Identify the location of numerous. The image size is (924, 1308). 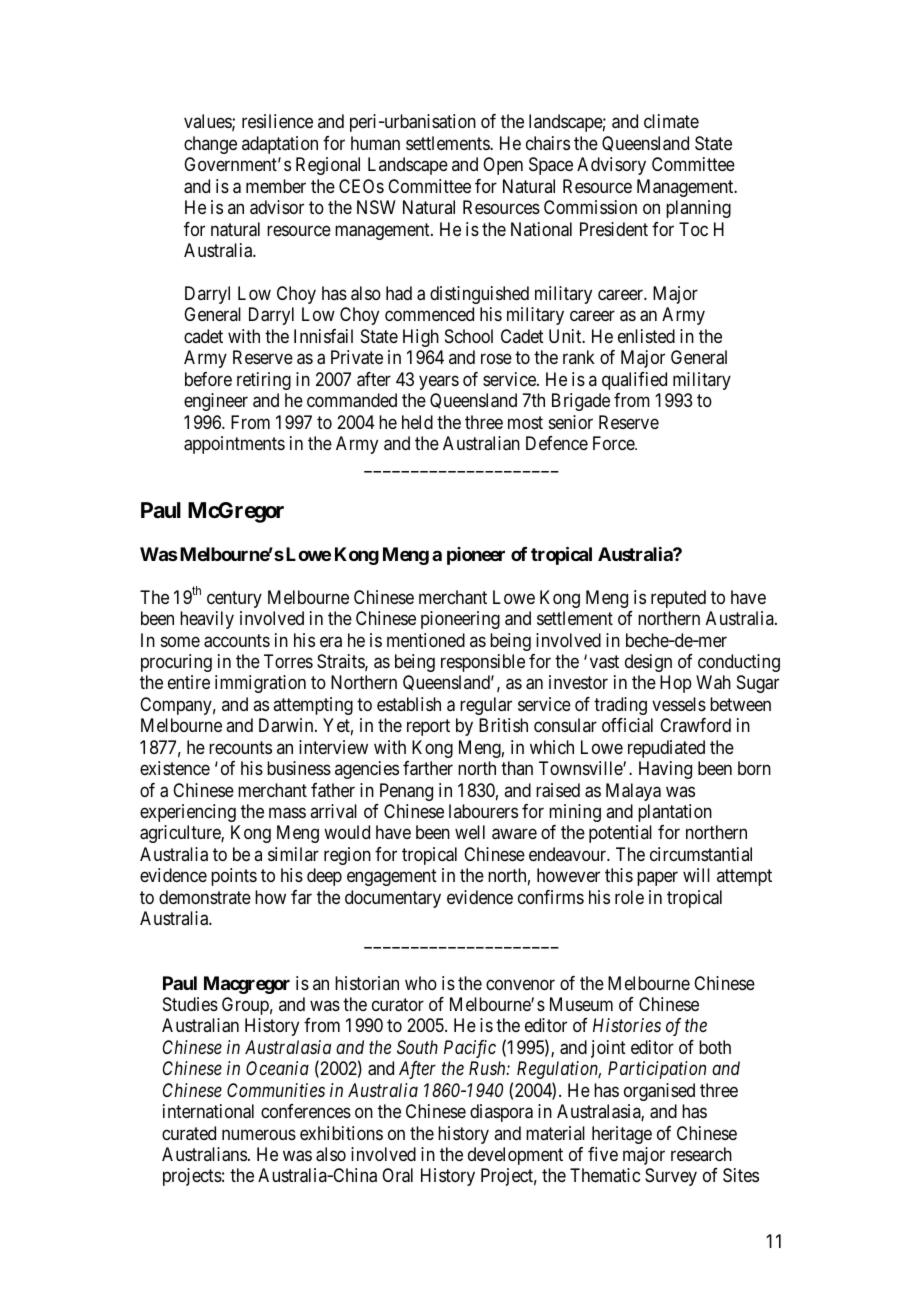
(259, 1134).
